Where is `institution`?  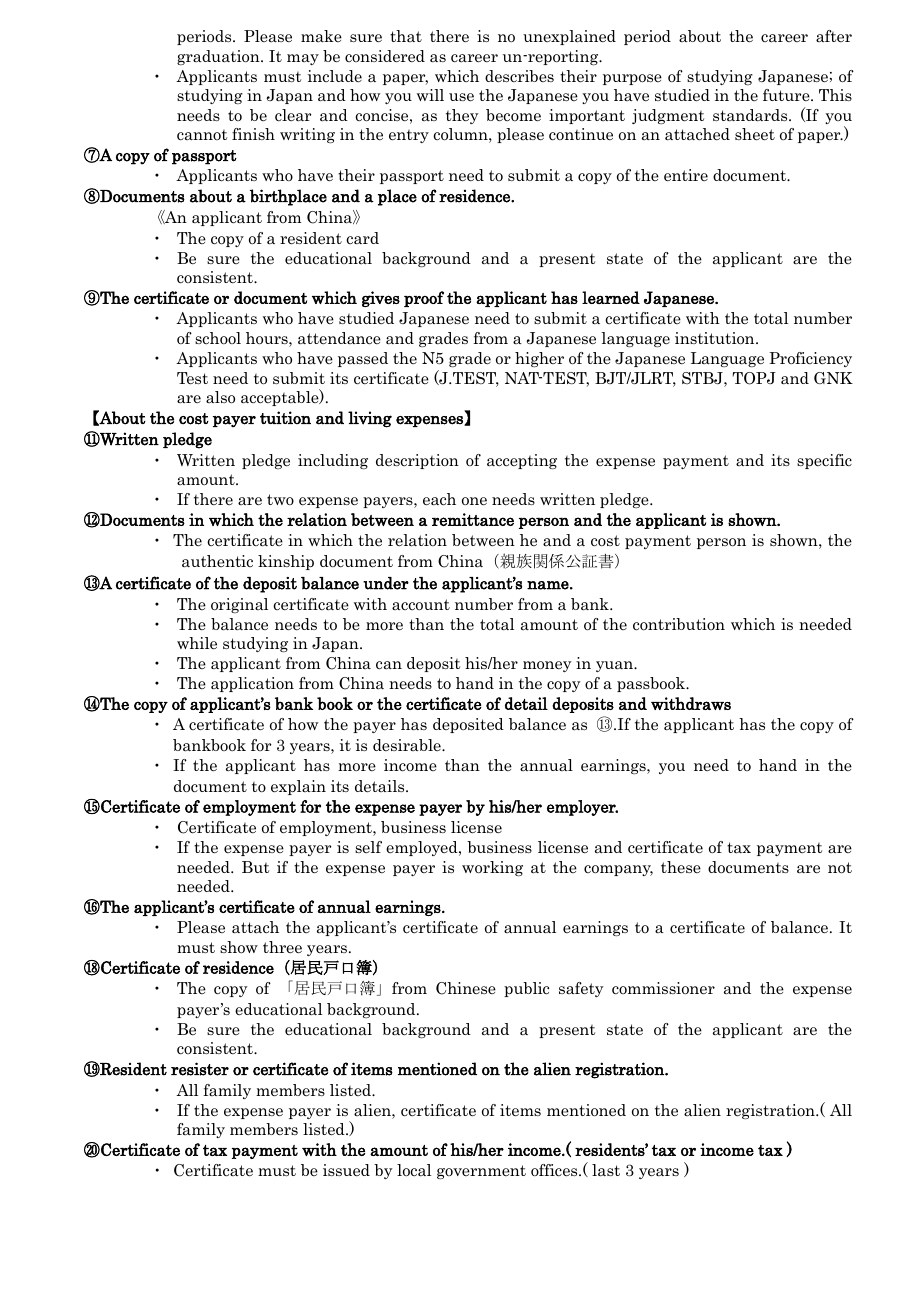
institution is located at coordinates (716, 338).
